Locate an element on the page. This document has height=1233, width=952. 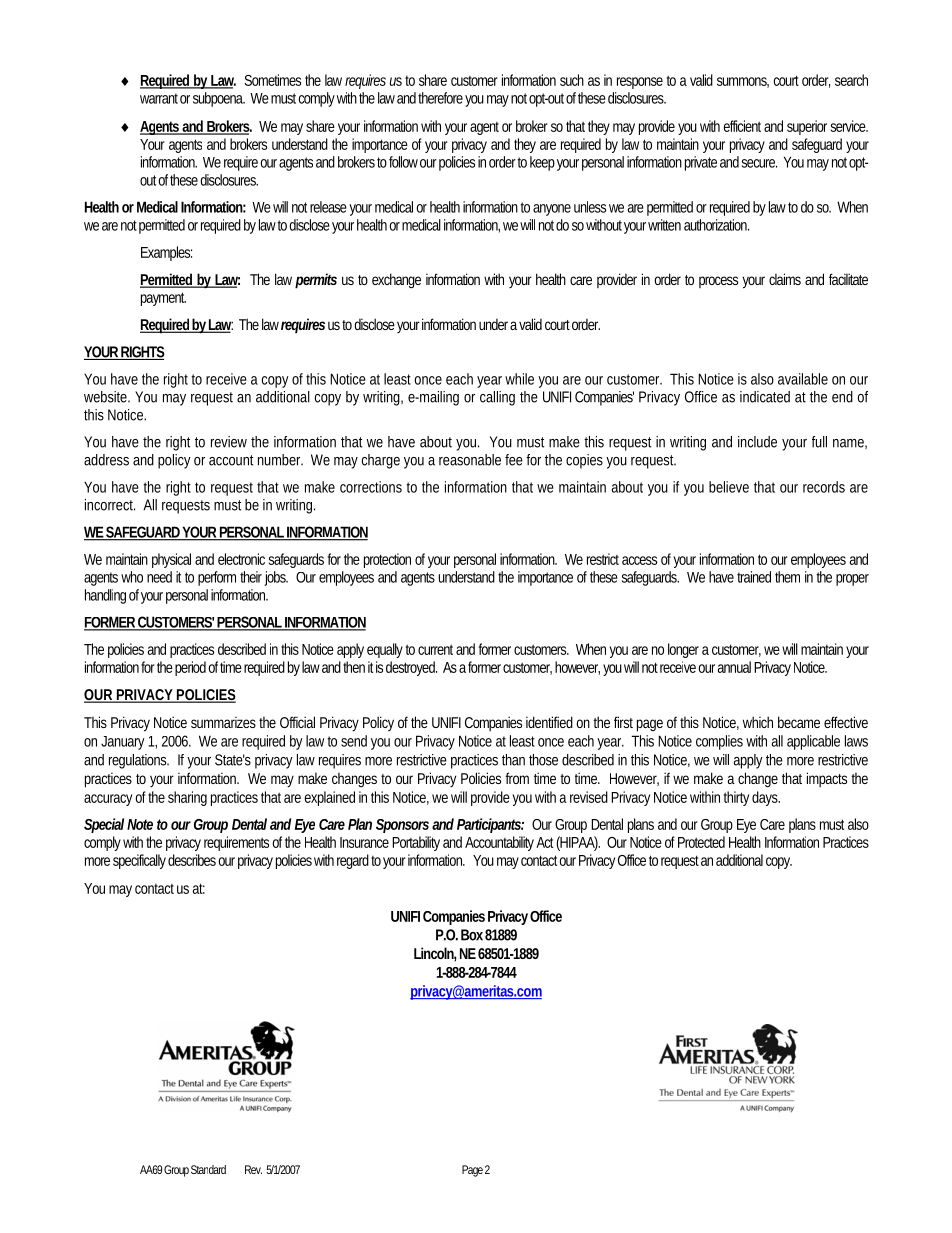
superior is located at coordinates (807, 127).
